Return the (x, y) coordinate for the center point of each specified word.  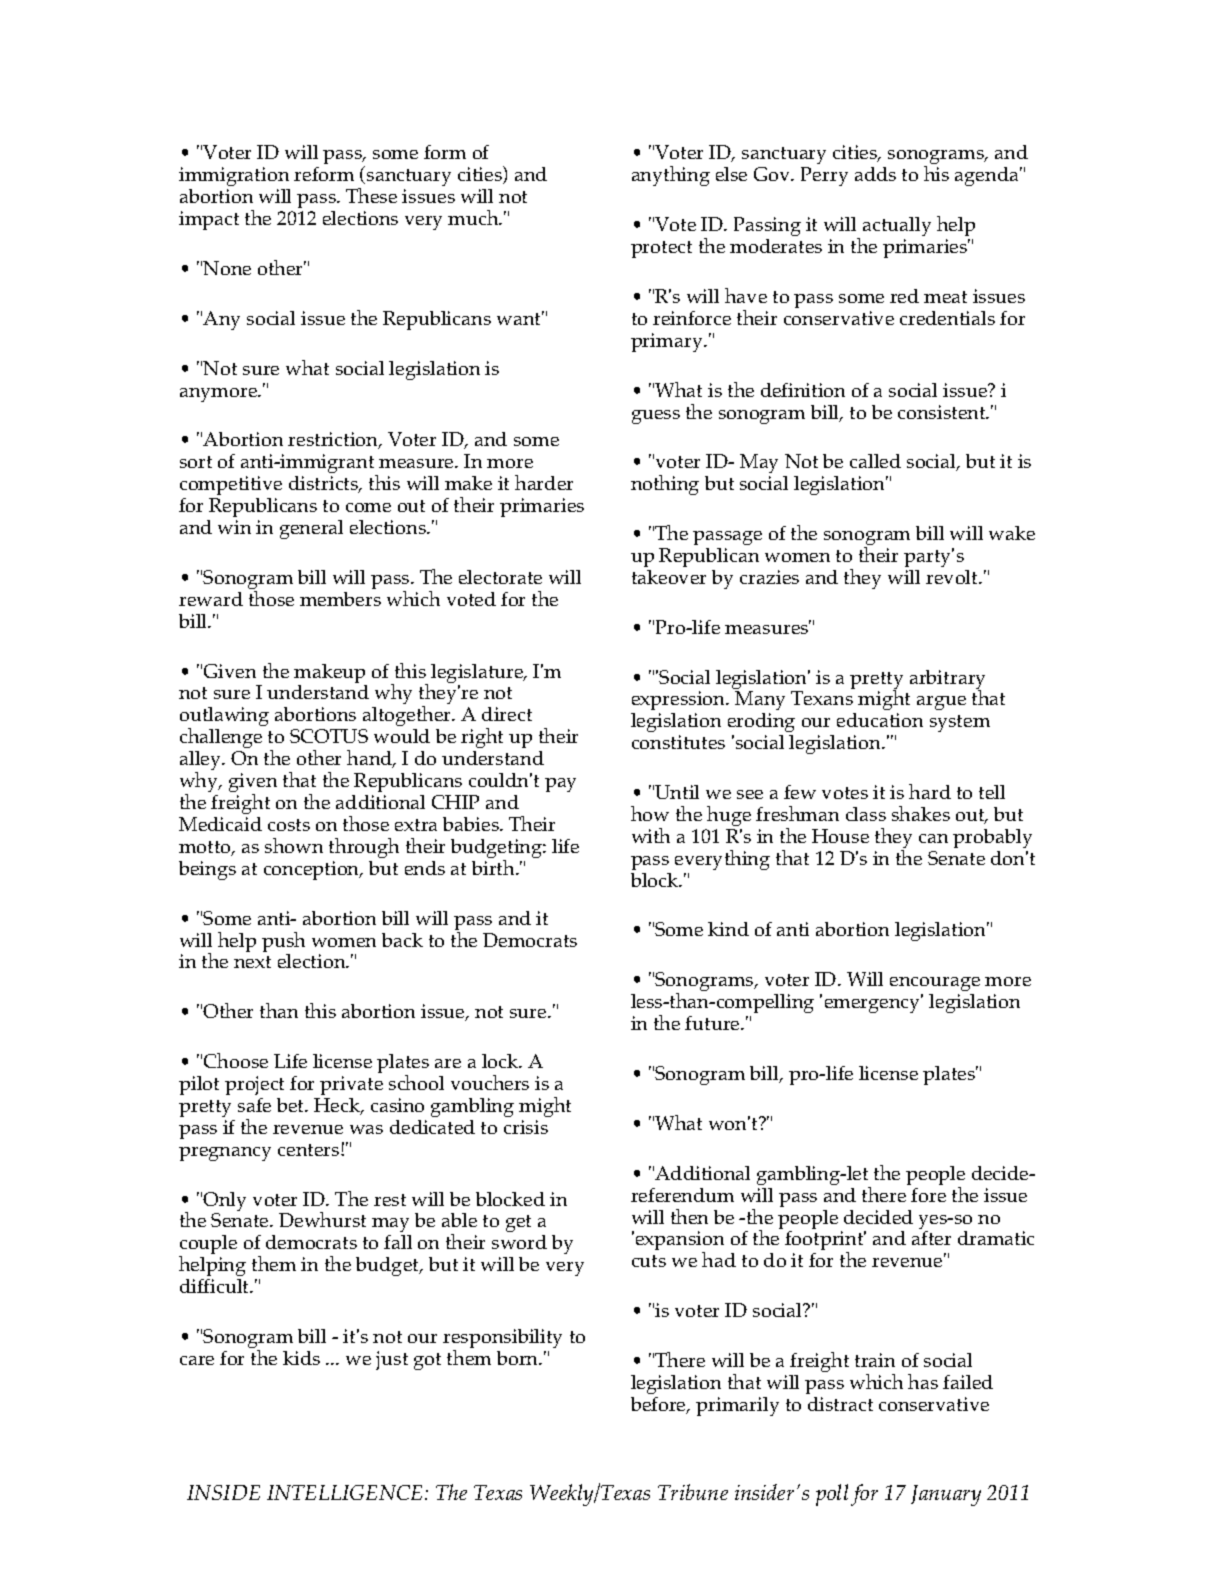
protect (661, 249)
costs (289, 825)
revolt (953, 577)
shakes (921, 813)
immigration (234, 178)
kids (301, 1358)
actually (897, 228)
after (931, 1238)
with (651, 835)
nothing (665, 485)
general (311, 529)
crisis (526, 1127)
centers (310, 1150)
